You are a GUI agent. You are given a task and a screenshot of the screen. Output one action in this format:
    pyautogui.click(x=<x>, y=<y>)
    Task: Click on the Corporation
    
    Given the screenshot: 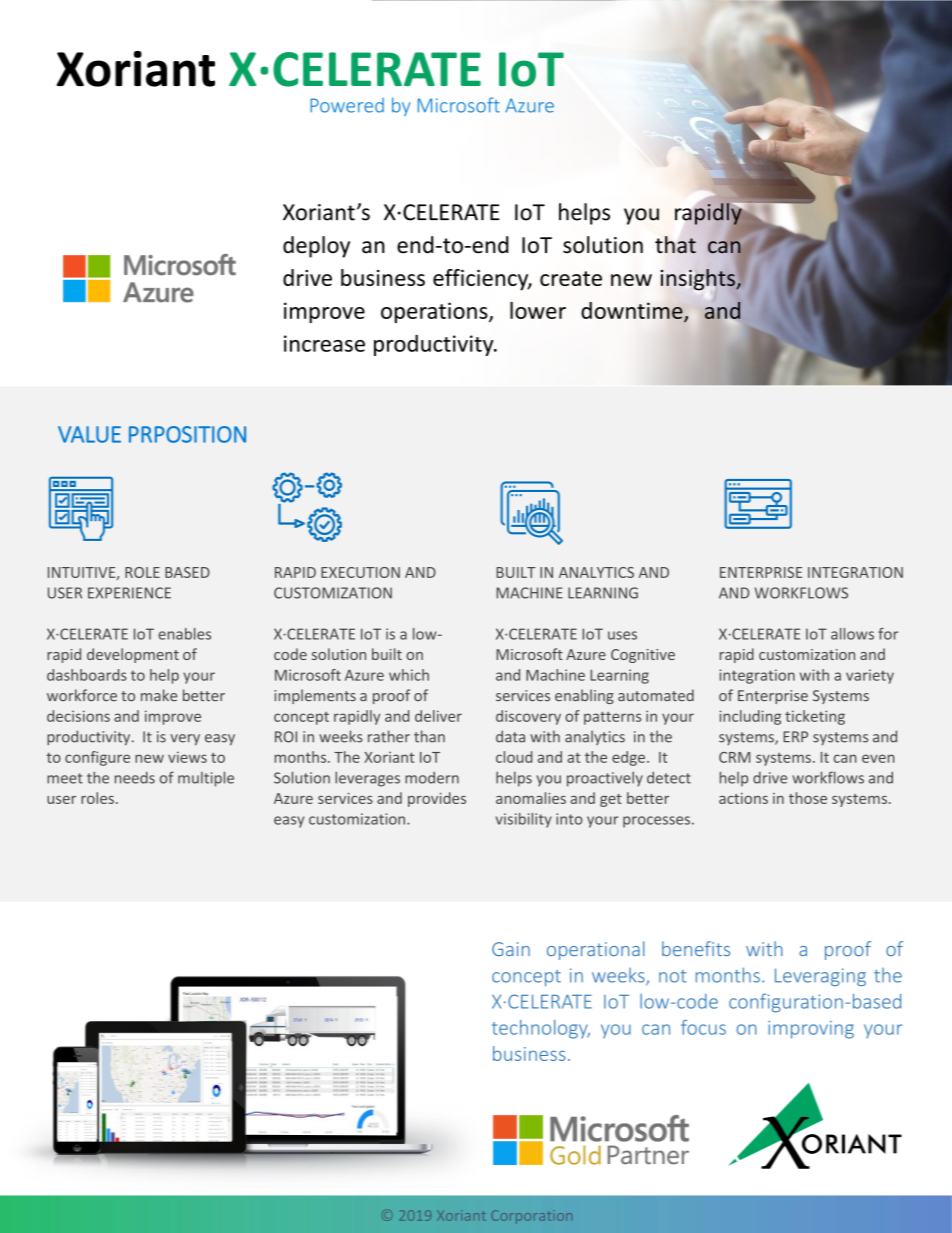 What is the action you would take?
    pyautogui.click(x=532, y=1217)
